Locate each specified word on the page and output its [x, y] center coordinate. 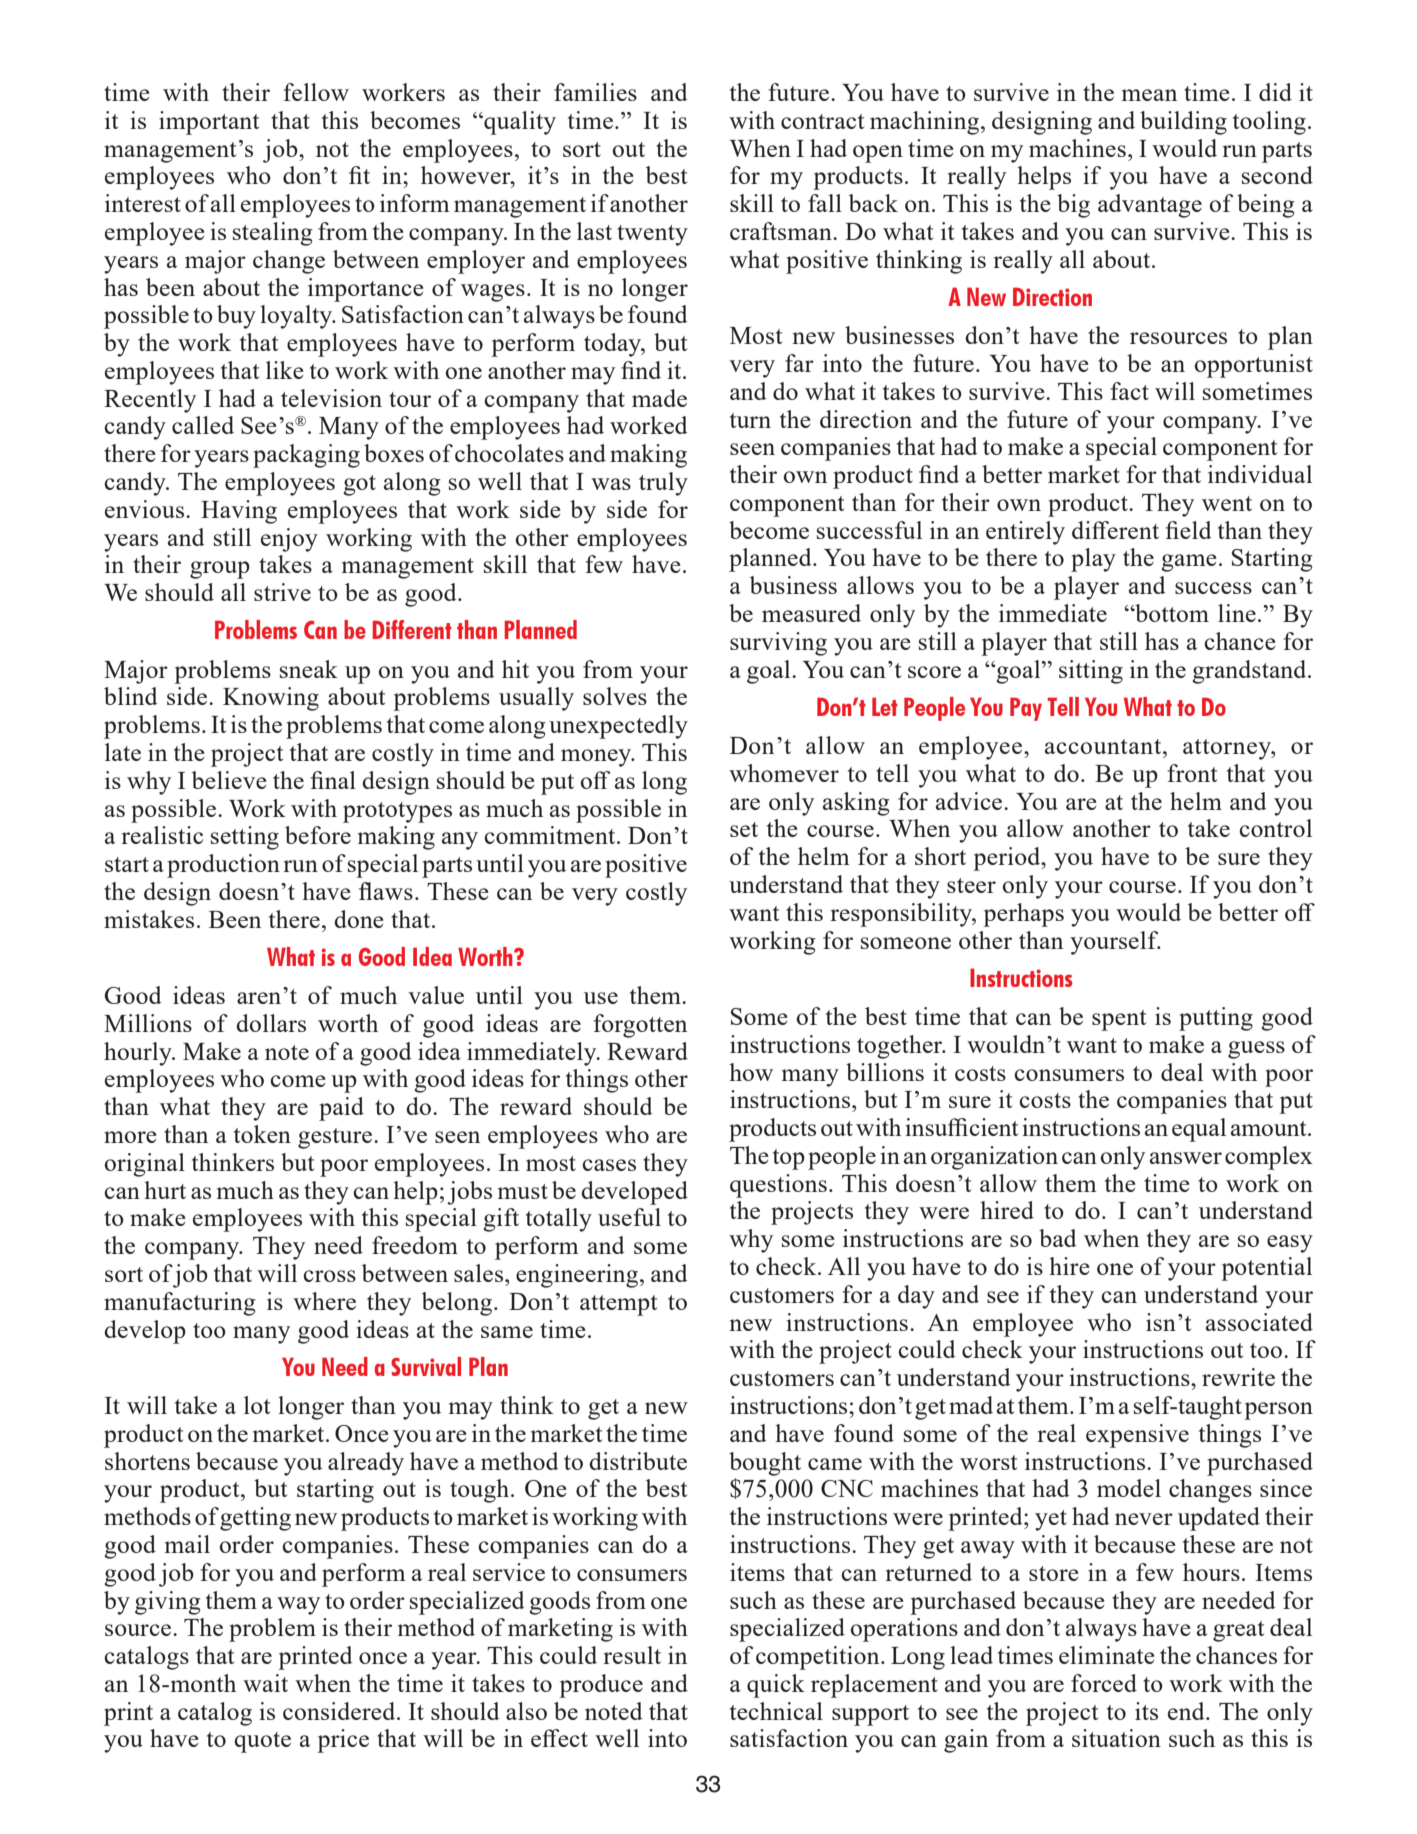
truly [663, 484]
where [324, 1301]
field [1188, 530]
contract [822, 121]
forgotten [640, 1026]
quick [776, 1686]
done [359, 919]
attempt [618, 1305]
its [1146, 1711]
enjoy [289, 540]
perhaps [1023, 915]
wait [265, 1683]
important [209, 123]
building [1183, 123]
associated [1259, 1322]
